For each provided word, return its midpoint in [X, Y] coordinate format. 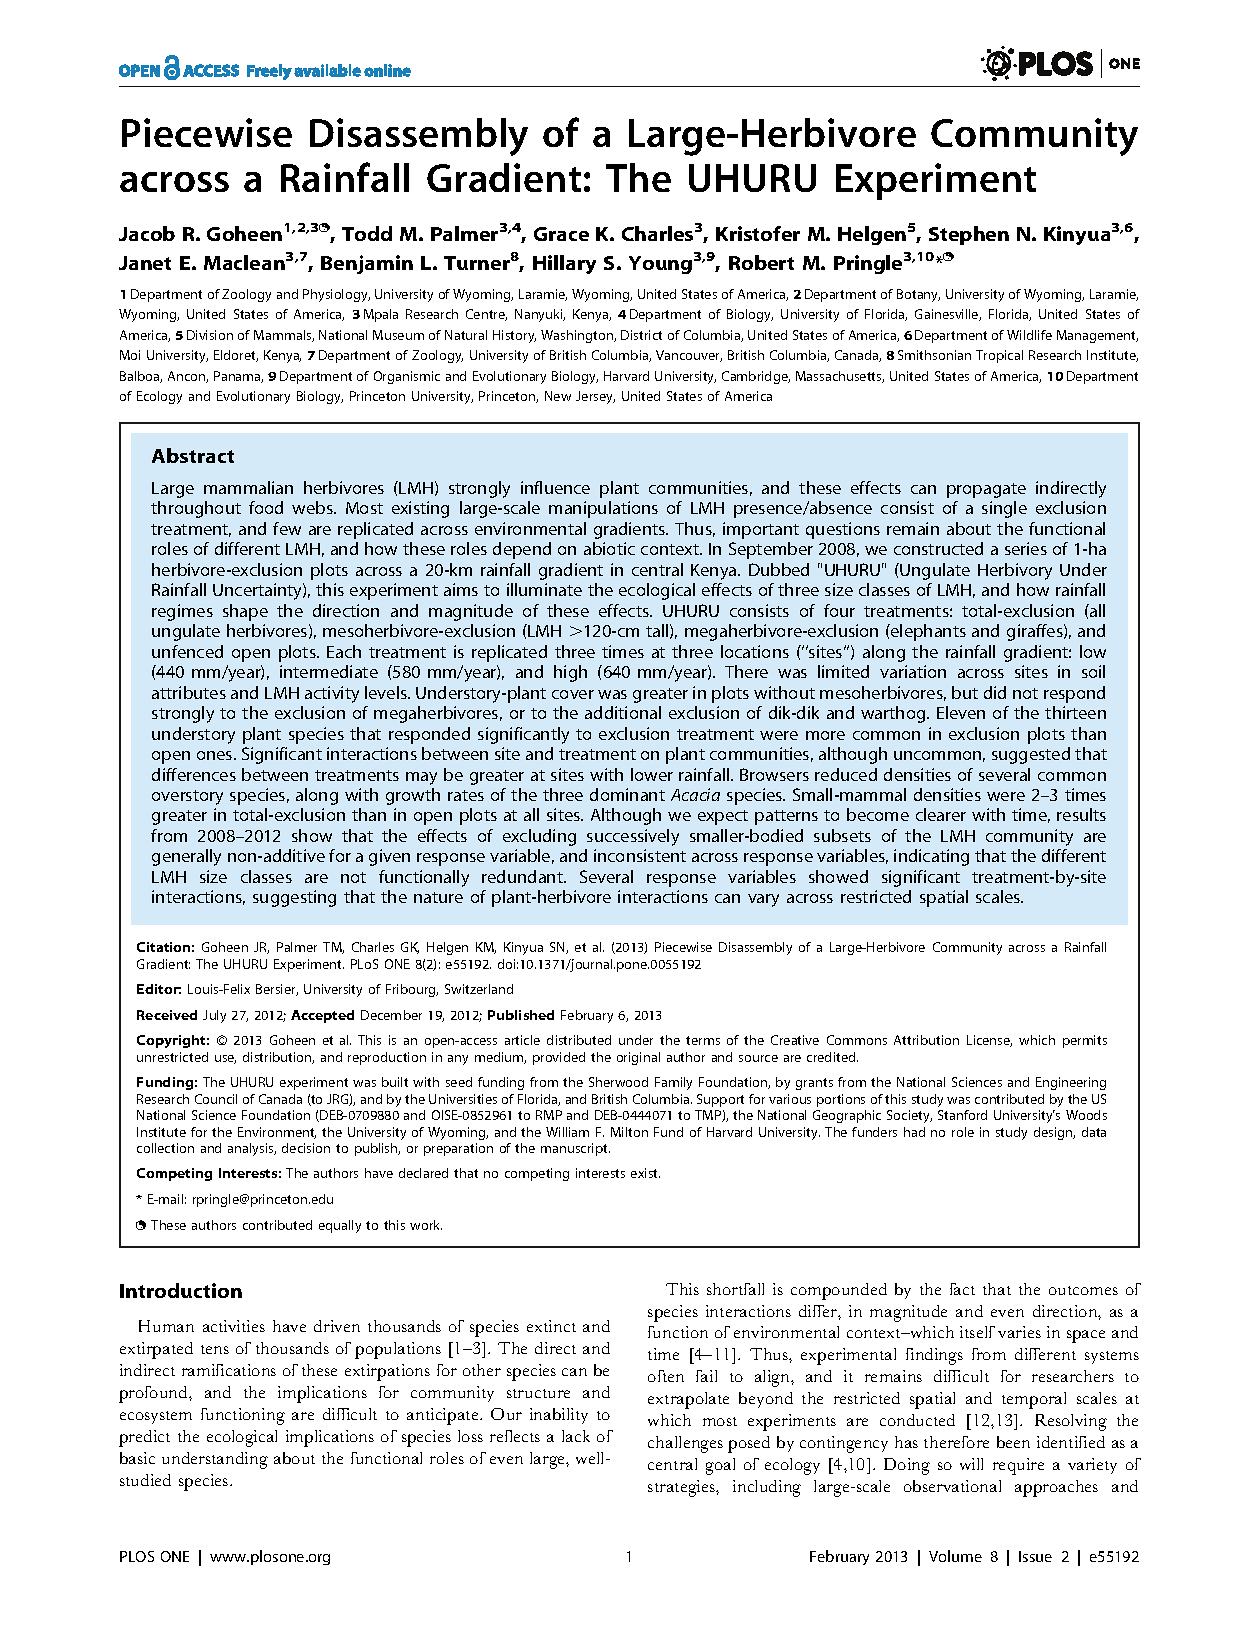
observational [952, 1486]
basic [137, 1458]
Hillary [564, 264]
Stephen [969, 235]
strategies [682, 1488]
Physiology [336, 295]
